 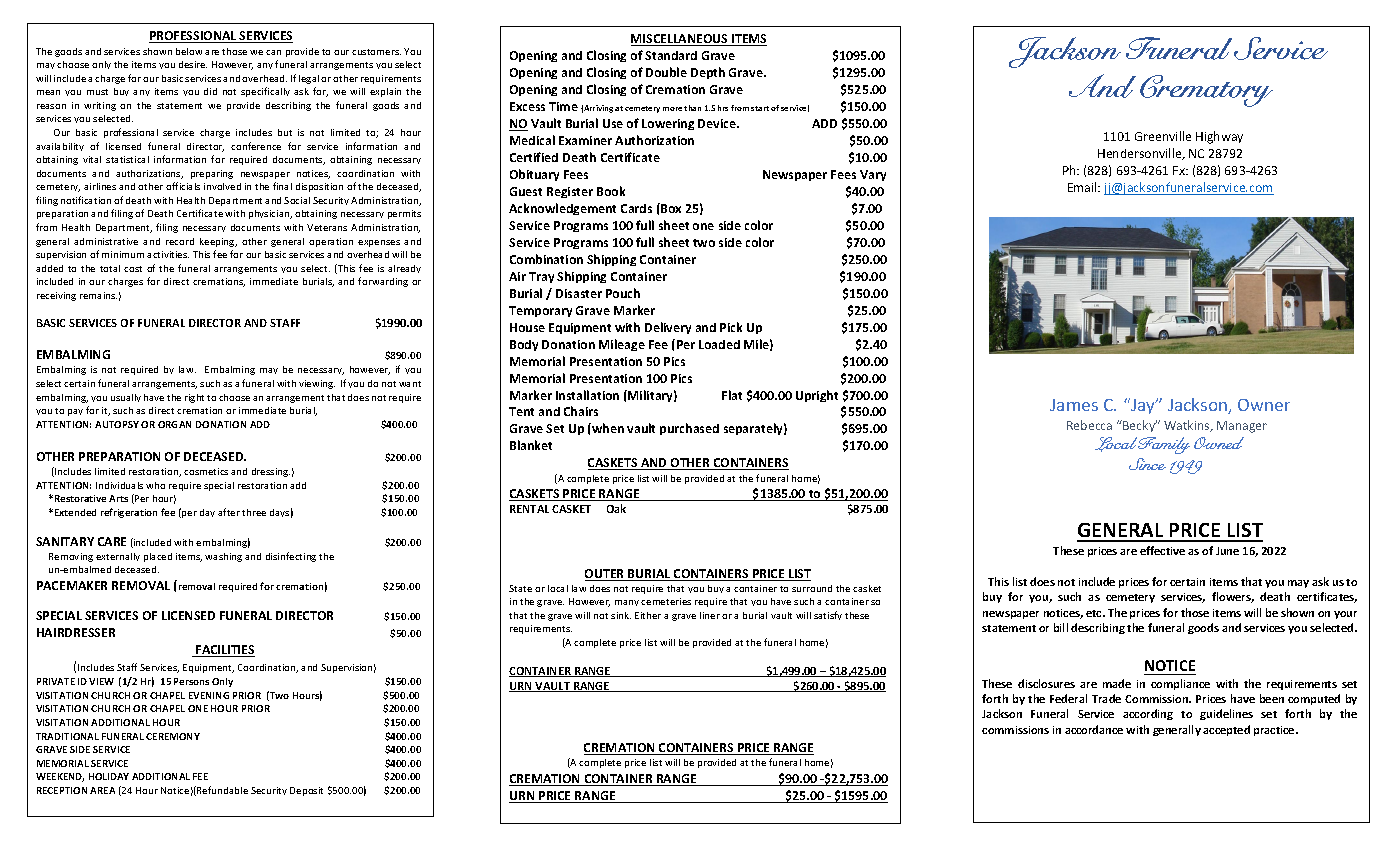 What do you see at coordinates (671, 55) in the document?
I see `Standard` at bounding box center [671, 55].
